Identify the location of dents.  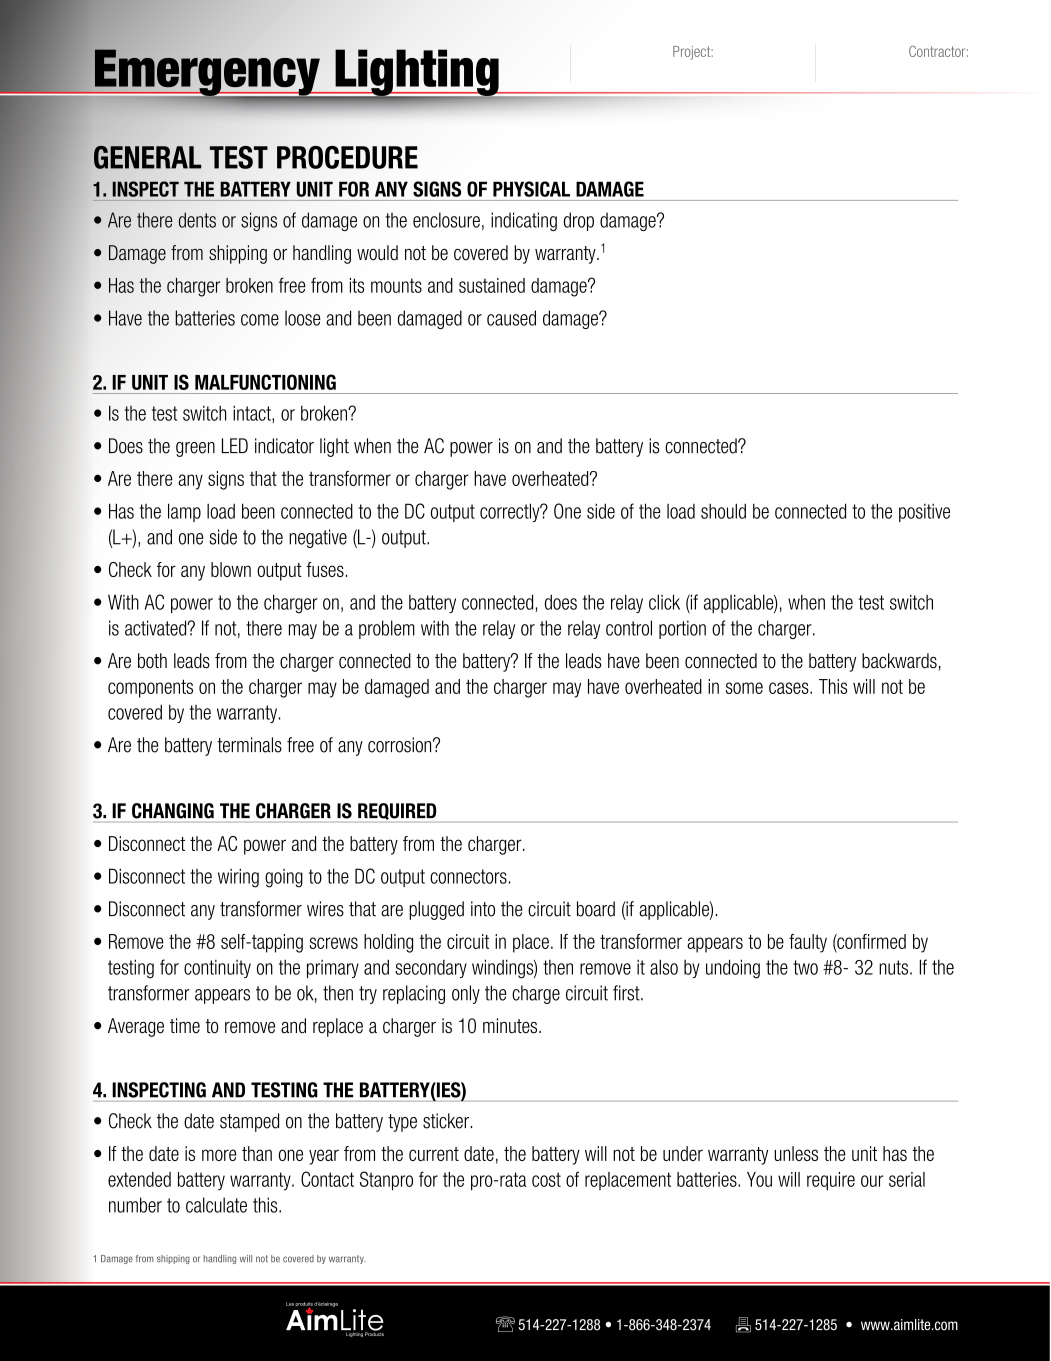
(197, 220).
